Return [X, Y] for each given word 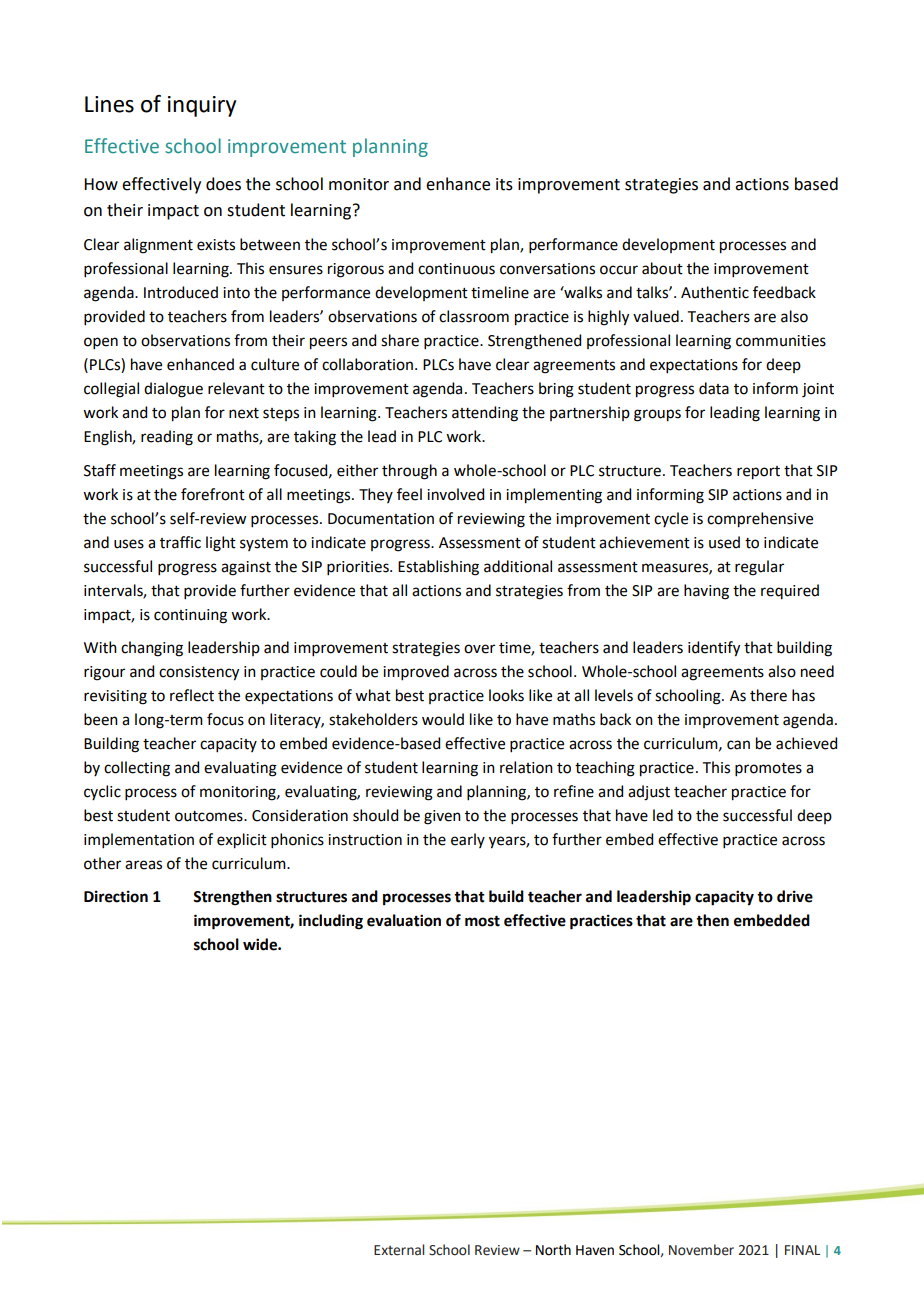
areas [143, 865]
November [701, 1250]
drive [795, 896]
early [468, 840]
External [399, 1250]
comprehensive [760, 520]
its [504, 184]
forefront [213, 494]
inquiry [202, 106]
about [662, 268]
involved [455, 494]
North [553, 1250]
